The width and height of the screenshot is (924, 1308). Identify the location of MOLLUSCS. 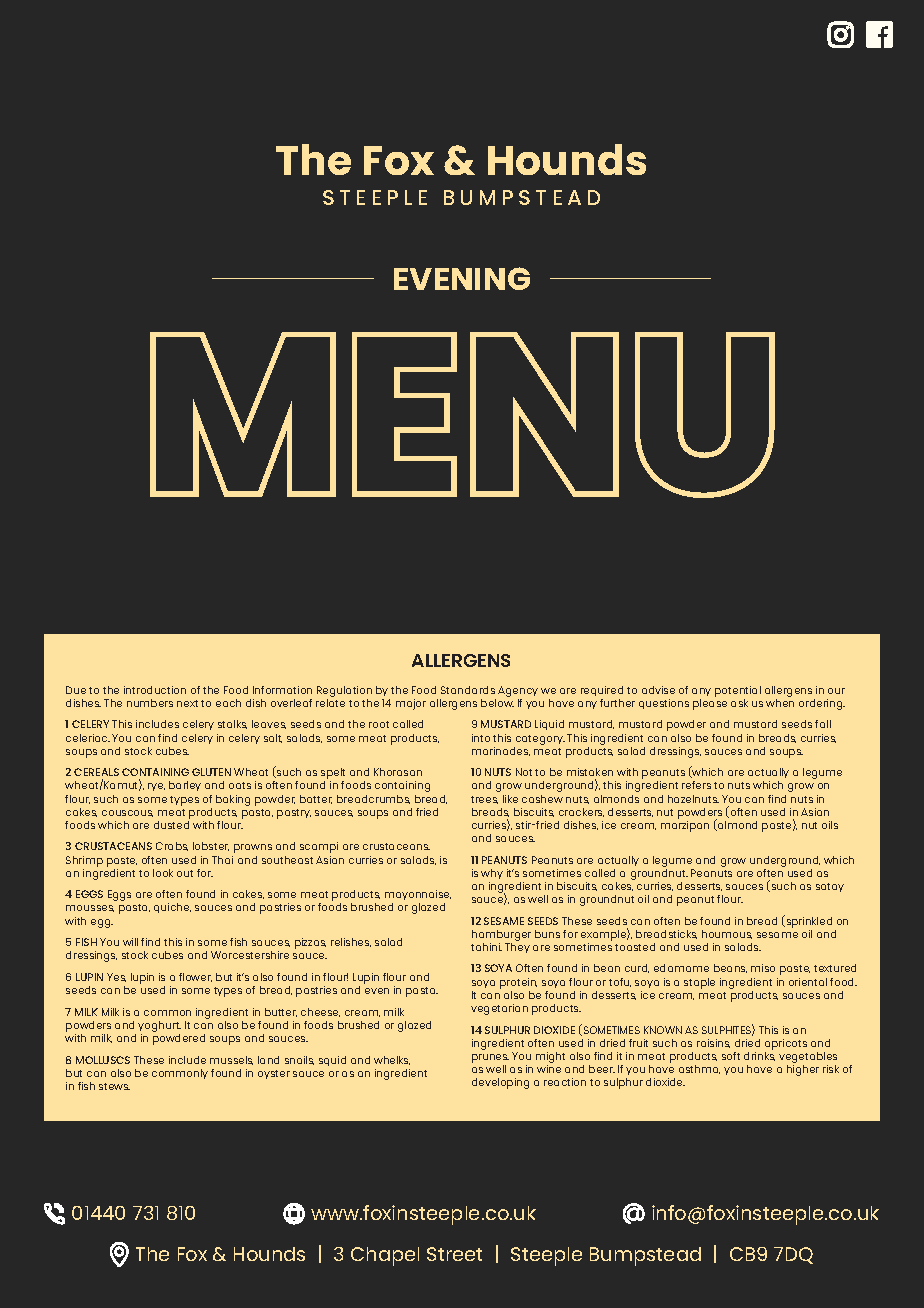
(103, 1060).
